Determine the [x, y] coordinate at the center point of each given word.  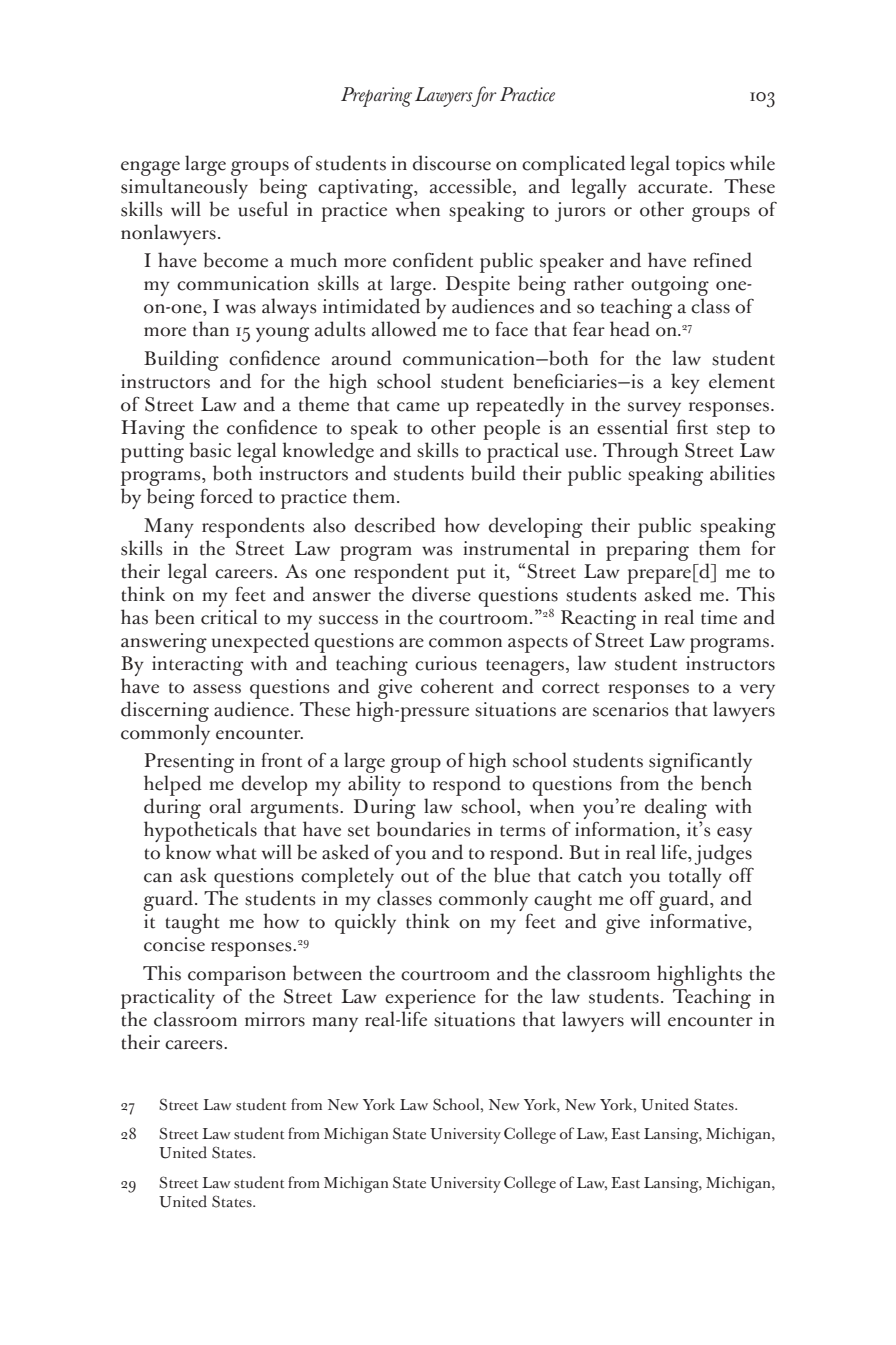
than [211, 329]
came [418, 407]
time [719, 617]
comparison [237, 976]
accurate [674, 188]
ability [374, 785]
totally [695, 879]
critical [229, 617]
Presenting [189, 764]
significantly [700, 764]
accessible [472, 187]
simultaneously [184, 188]
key [685, 383]
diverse [441, 594]
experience [430, 999]
